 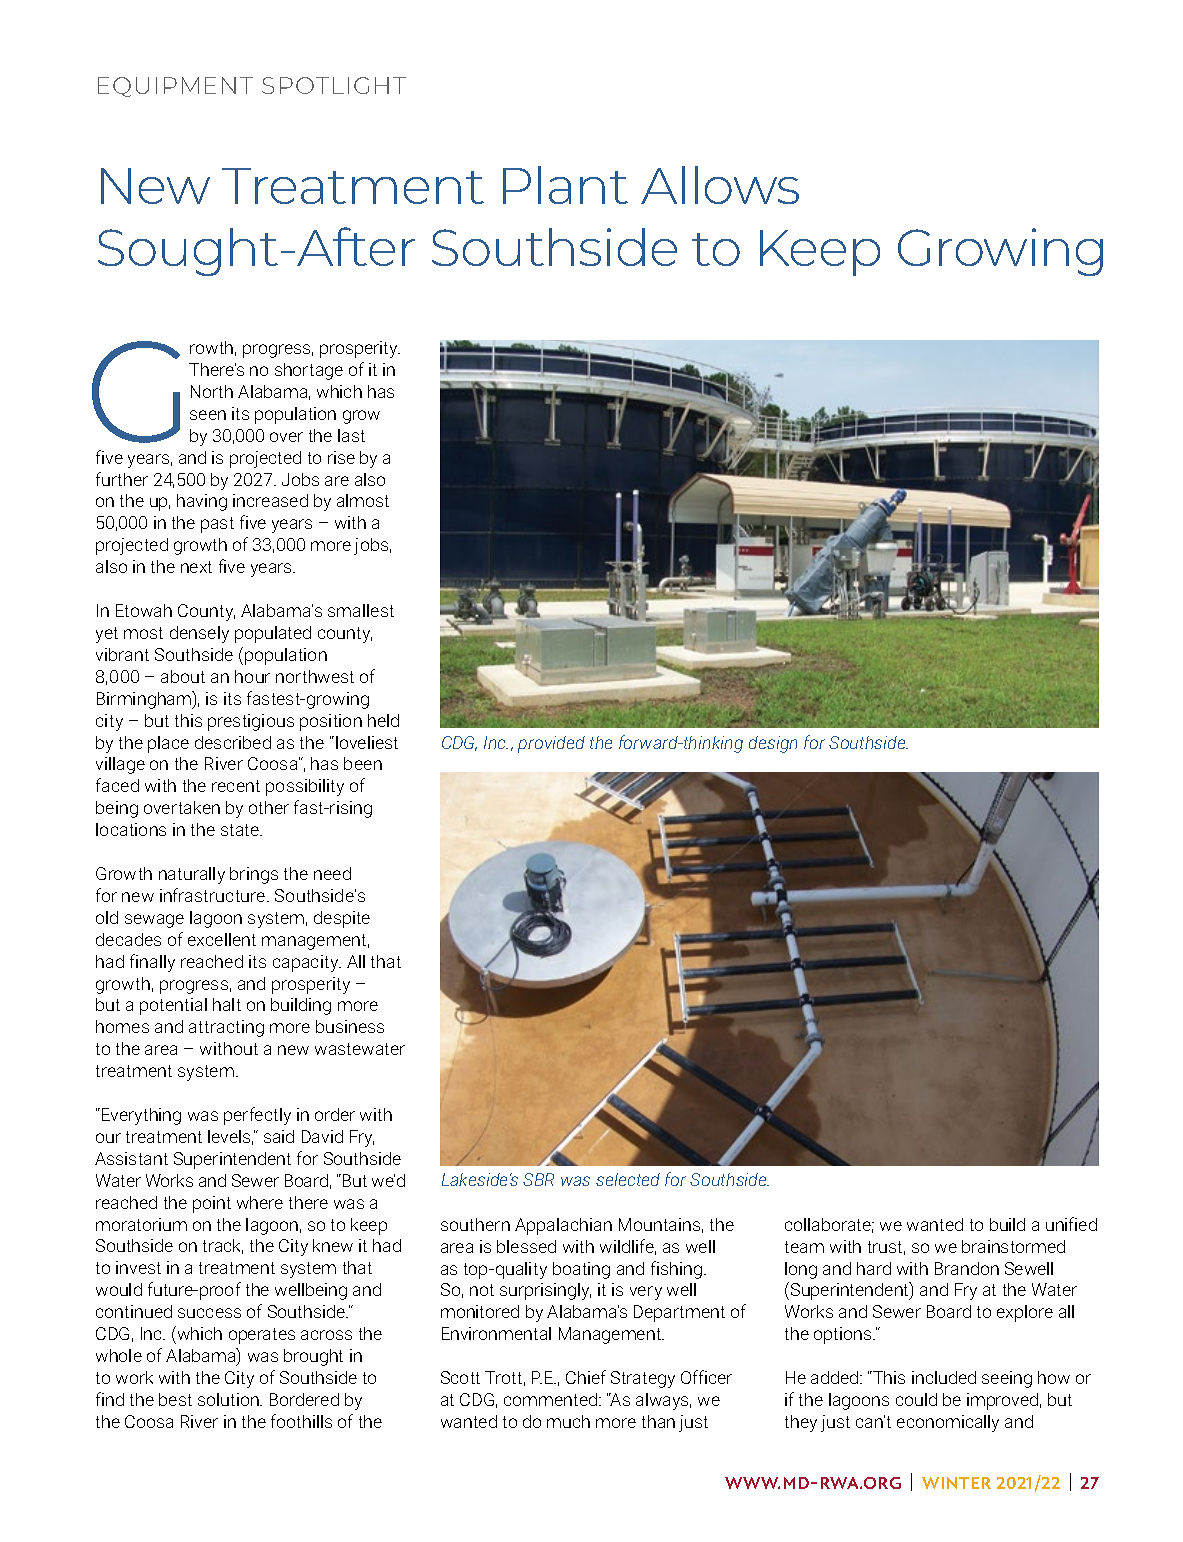 I want to click on Allows, so click(x=720, y=185).
